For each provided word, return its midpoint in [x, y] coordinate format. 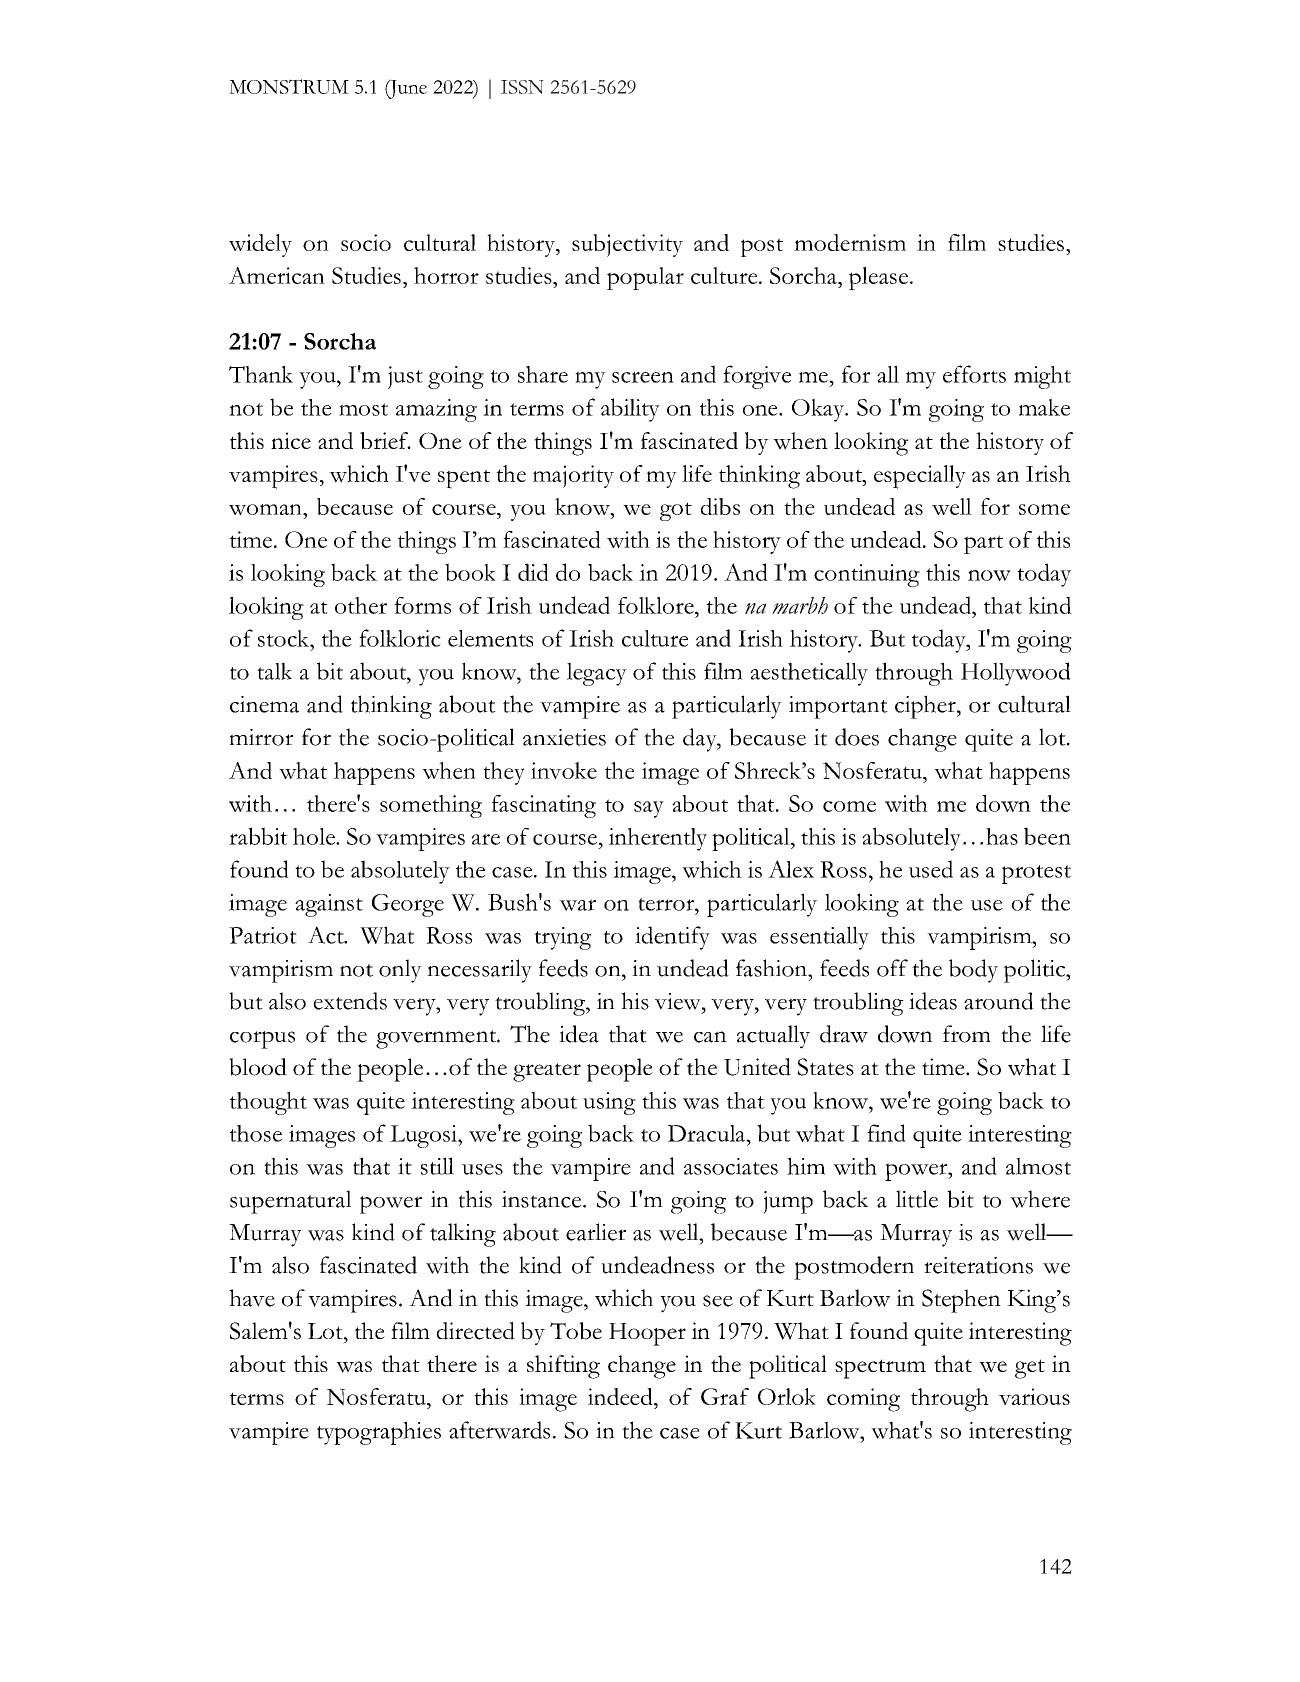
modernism [850, 242]
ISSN [522, 87]
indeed [621, 1396]
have [252, 1298]
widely [260, 245]
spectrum [880, 1369]
